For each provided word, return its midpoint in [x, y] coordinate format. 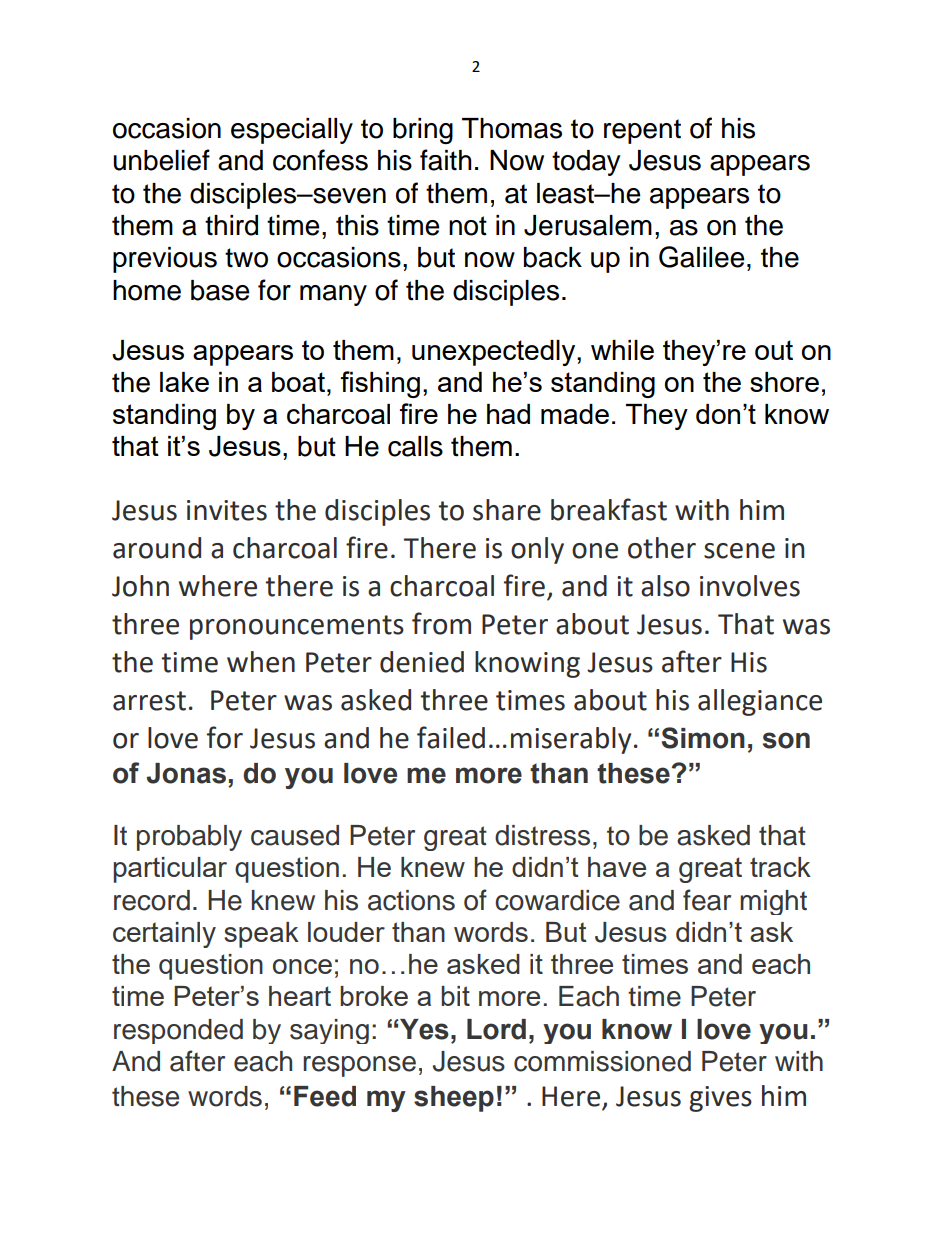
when [261, 662]
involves [750, 586]
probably [189, 838]
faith [446, 160]
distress [542, 835]
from [441, 623]
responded [178, 1031]
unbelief [161, 160]
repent [642, 131]
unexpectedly [495, 353]
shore [784, 382]
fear [707, 900]
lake [184, 382]
